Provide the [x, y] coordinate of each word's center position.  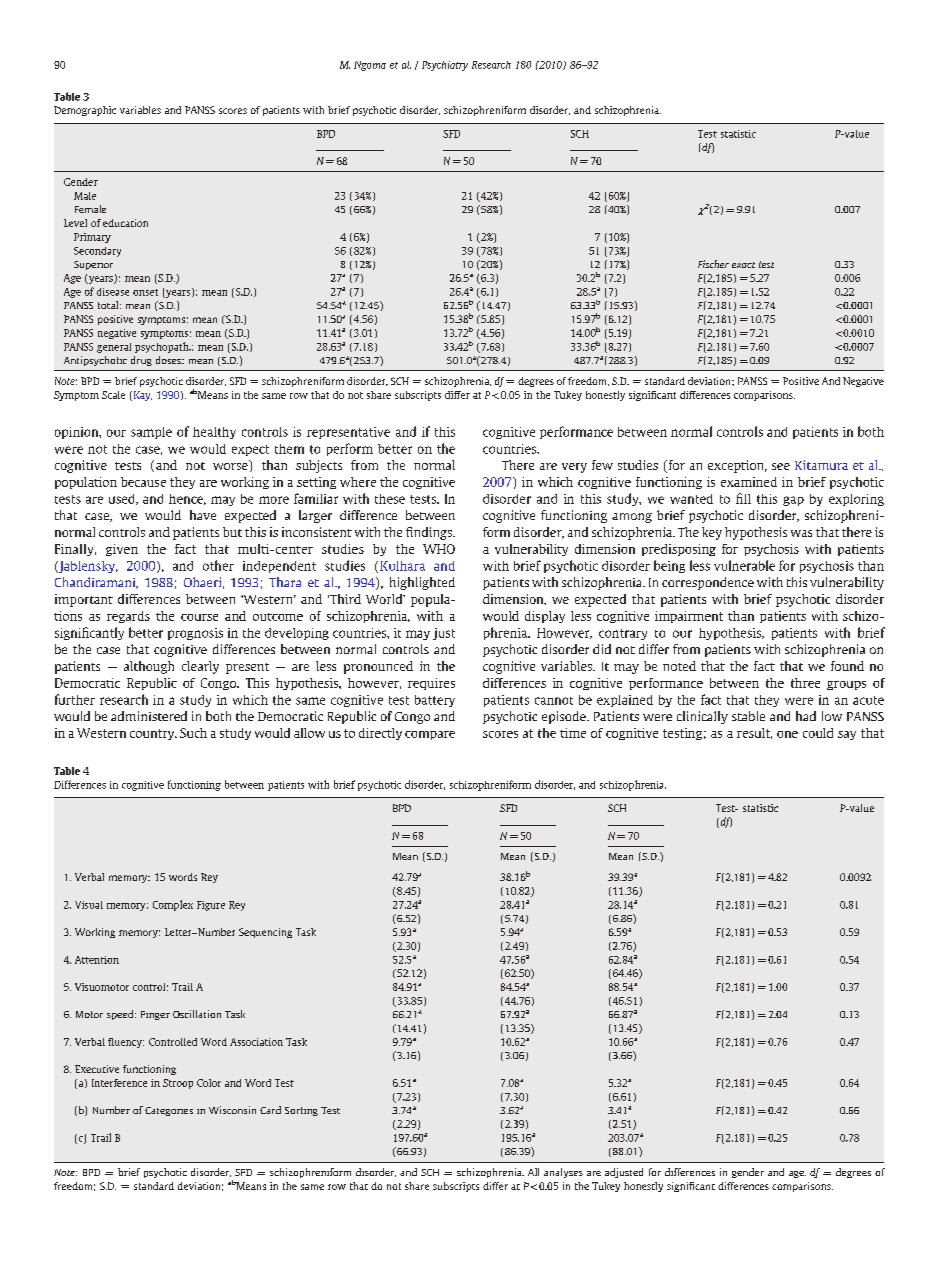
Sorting [301, 1111]
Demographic [85, 111]
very [574, 468]
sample [151, 433]
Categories [169, 1111]
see [781, 466]
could [818, 733]
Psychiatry [445, 66]
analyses [563, 1173]
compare [430, 735]
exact [743, 265]
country [153, 734]
